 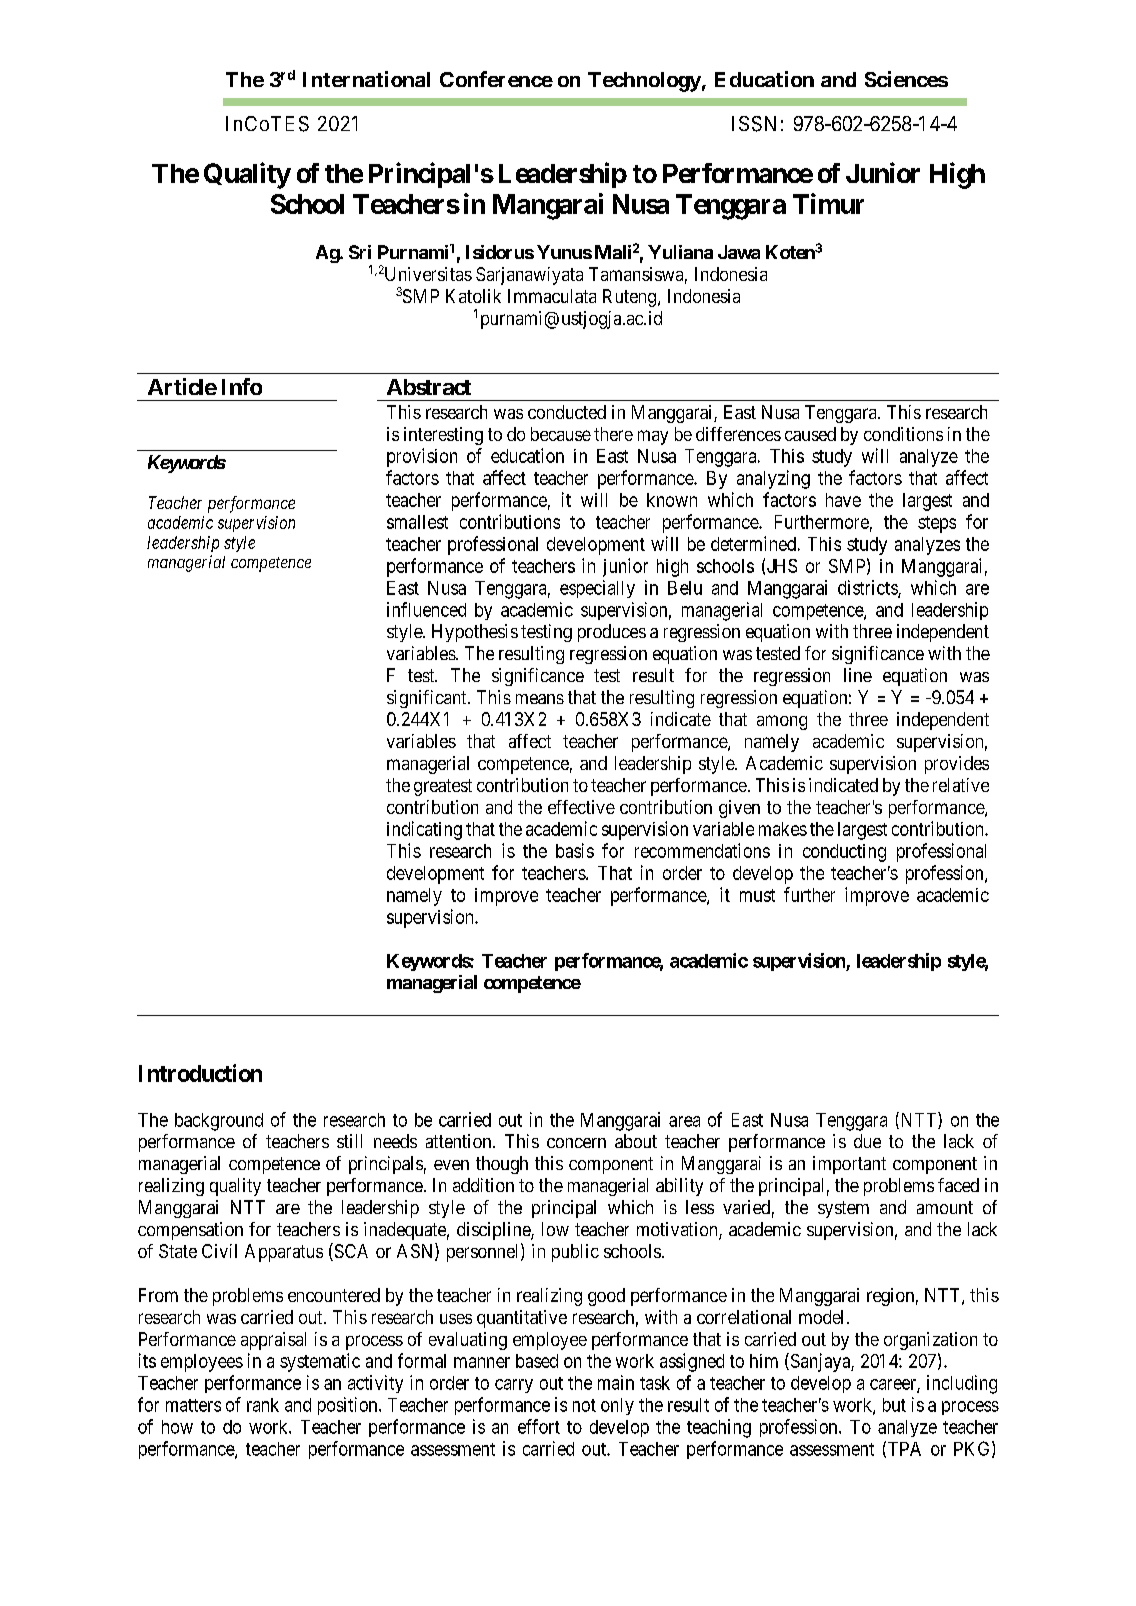 What do you see at coordinates (366, 79) in the image?
I see `International` at bounding box center [366, 79].
